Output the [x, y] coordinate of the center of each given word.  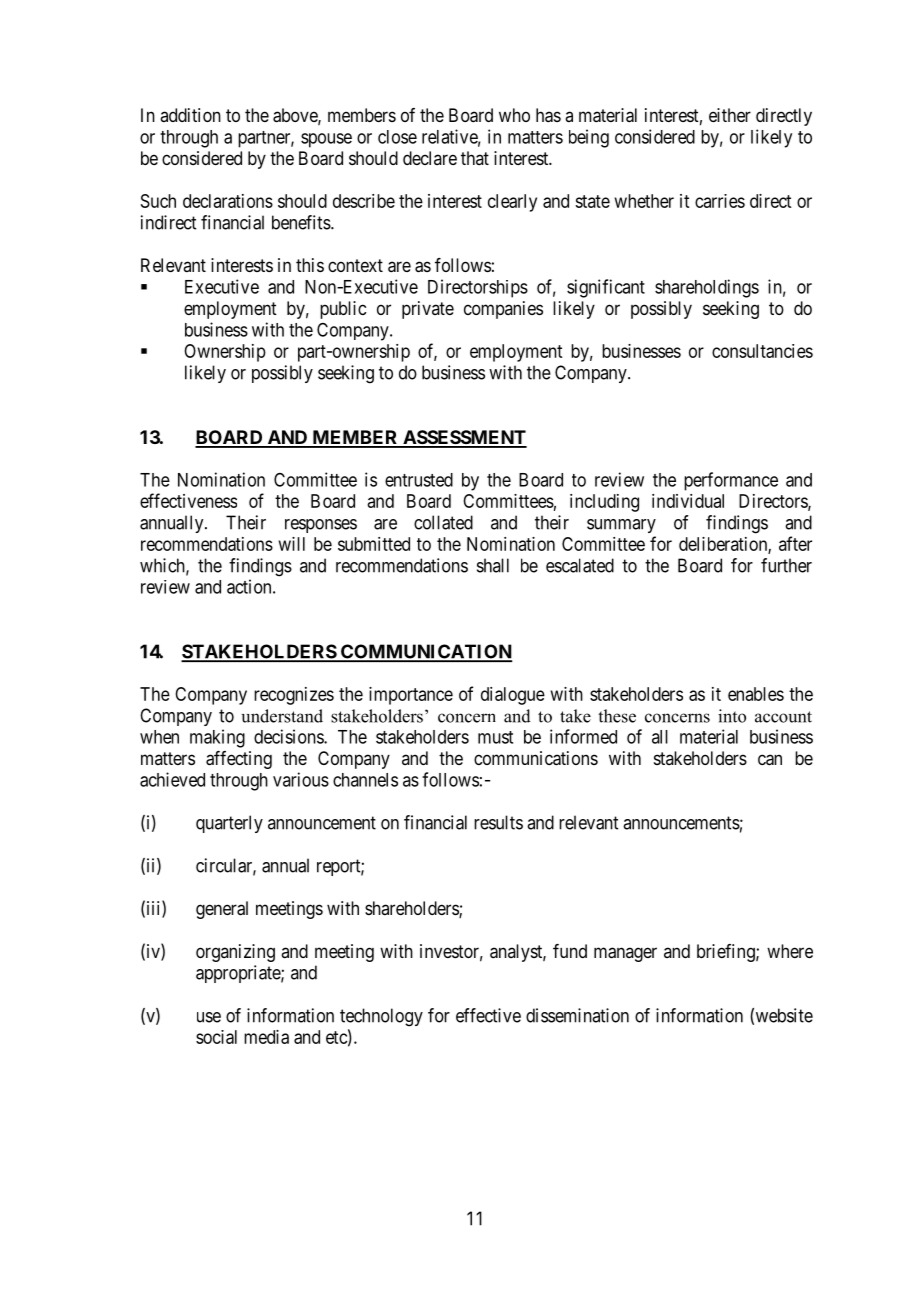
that [475, 158]
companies [503, 310]
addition [190, 115]
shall [493, 565]
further [786, 565]
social [216, 1037]
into [732, 716]
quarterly [229, 824]
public [343, 310]
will [292, 544]
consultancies [762, 351]
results [498, 822]
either [730, 115]
